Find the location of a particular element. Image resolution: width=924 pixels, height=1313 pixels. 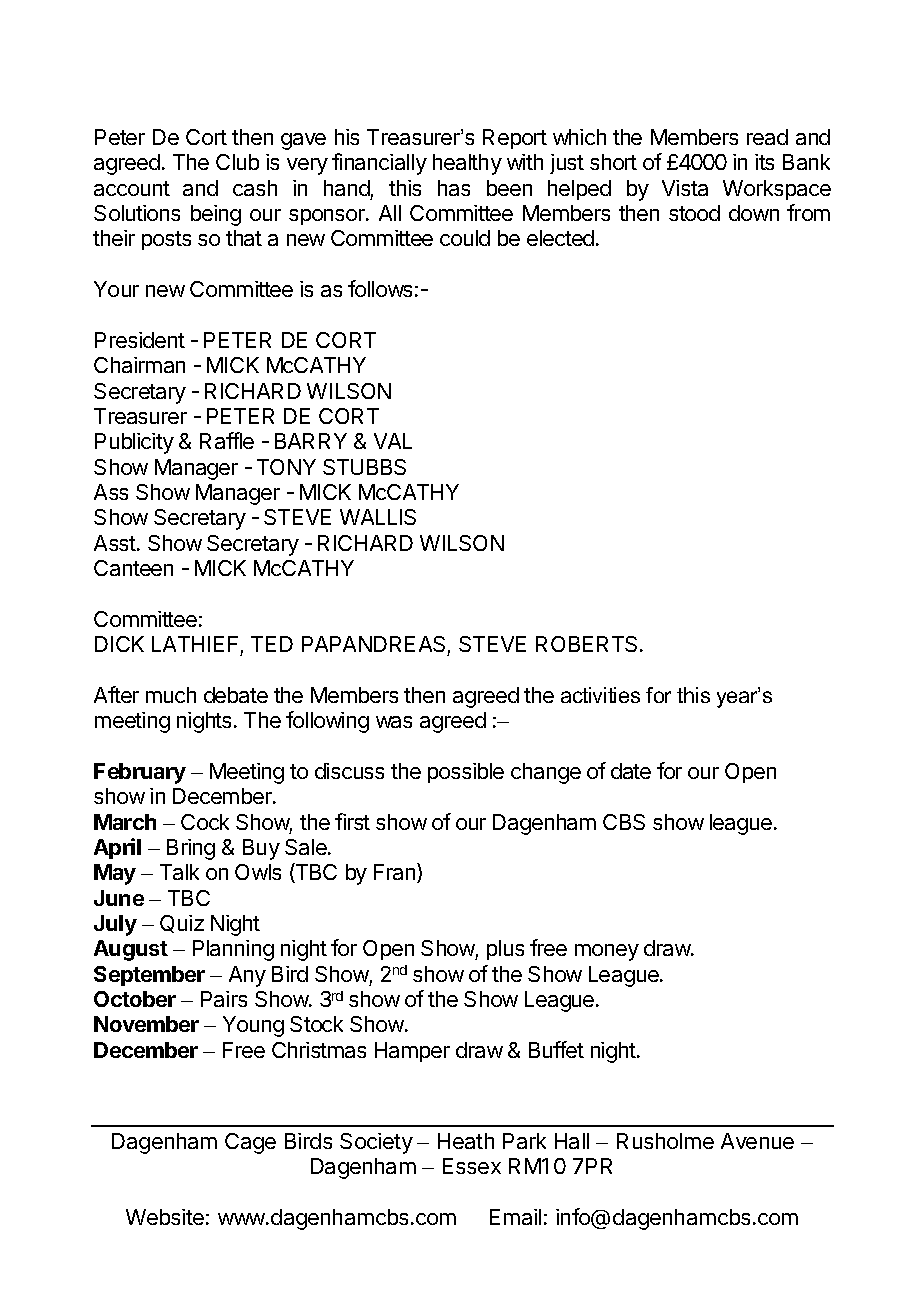

much is located at coordinates (171, 695).
